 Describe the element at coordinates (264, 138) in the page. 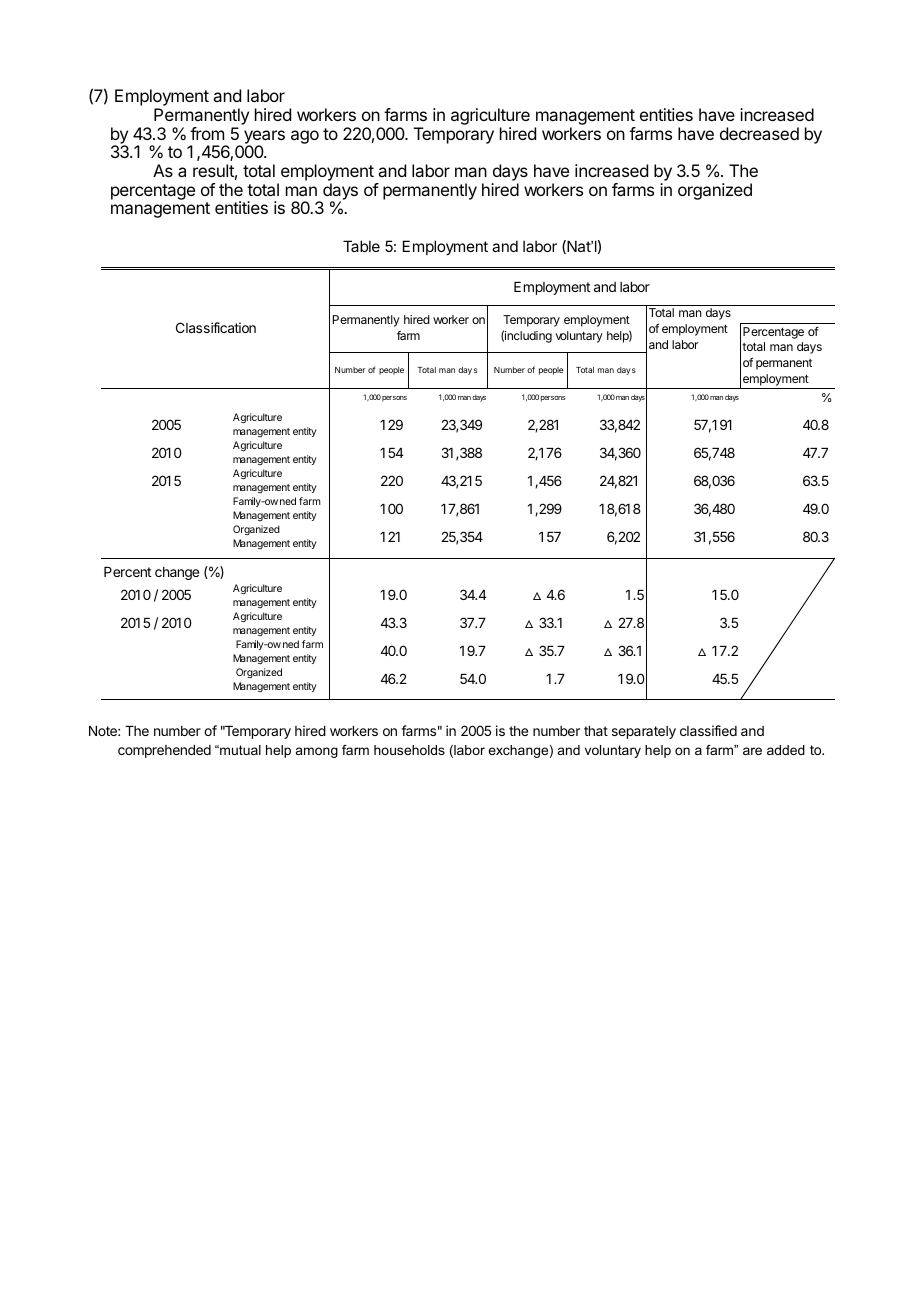

I see `years` at that location.
